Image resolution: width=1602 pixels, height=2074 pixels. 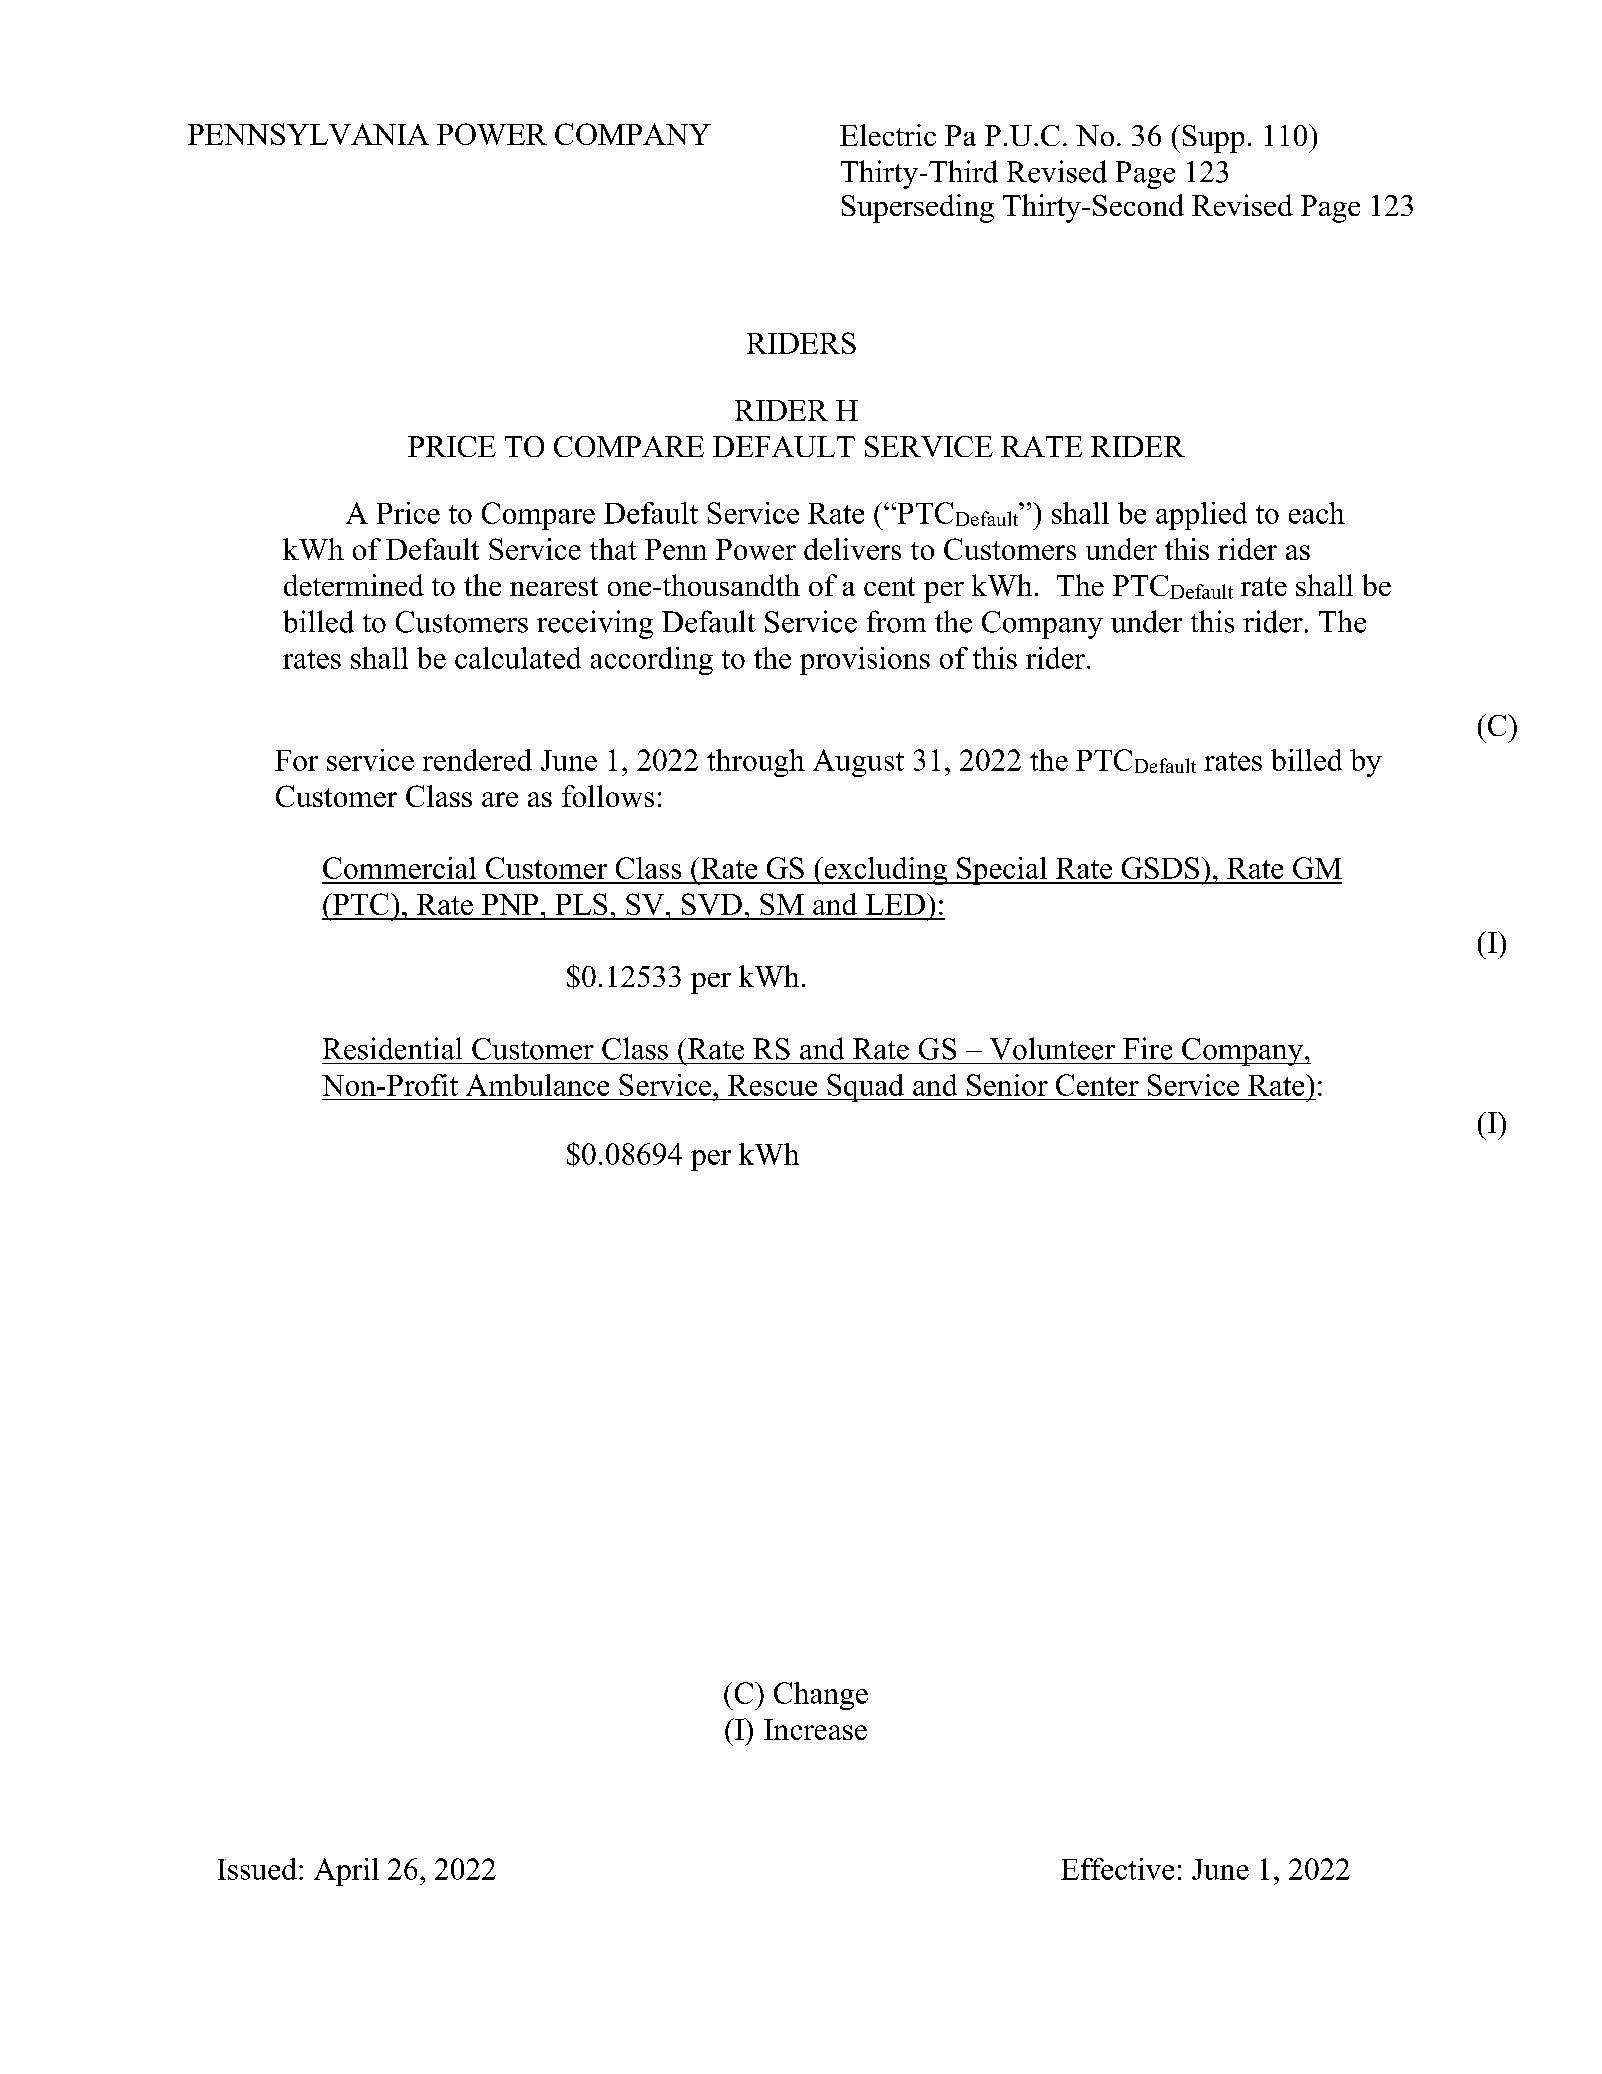 I want to click on Fire, so click(x=1147, y=1048).
